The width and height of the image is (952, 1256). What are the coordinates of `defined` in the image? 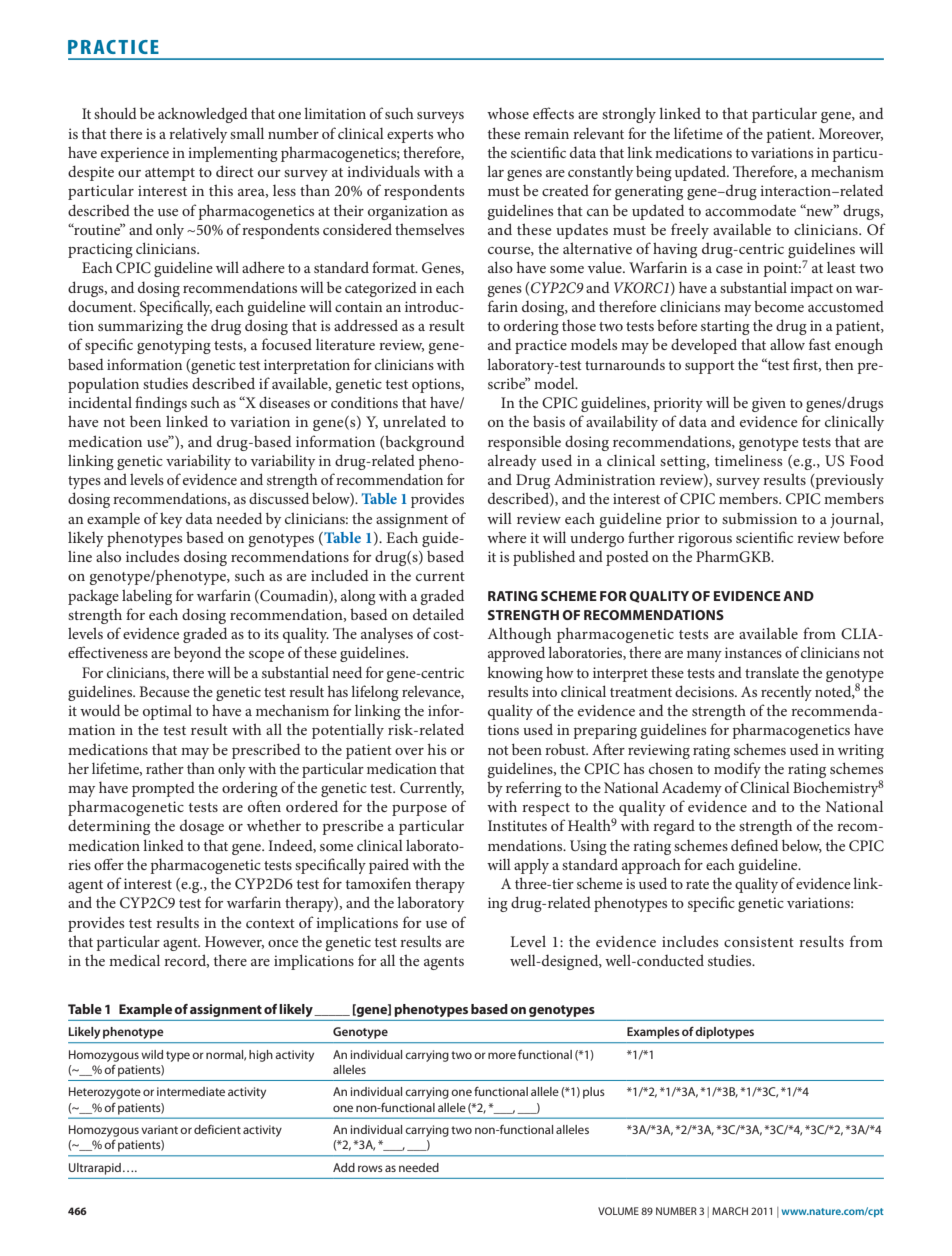 It's located at (754, 845).
